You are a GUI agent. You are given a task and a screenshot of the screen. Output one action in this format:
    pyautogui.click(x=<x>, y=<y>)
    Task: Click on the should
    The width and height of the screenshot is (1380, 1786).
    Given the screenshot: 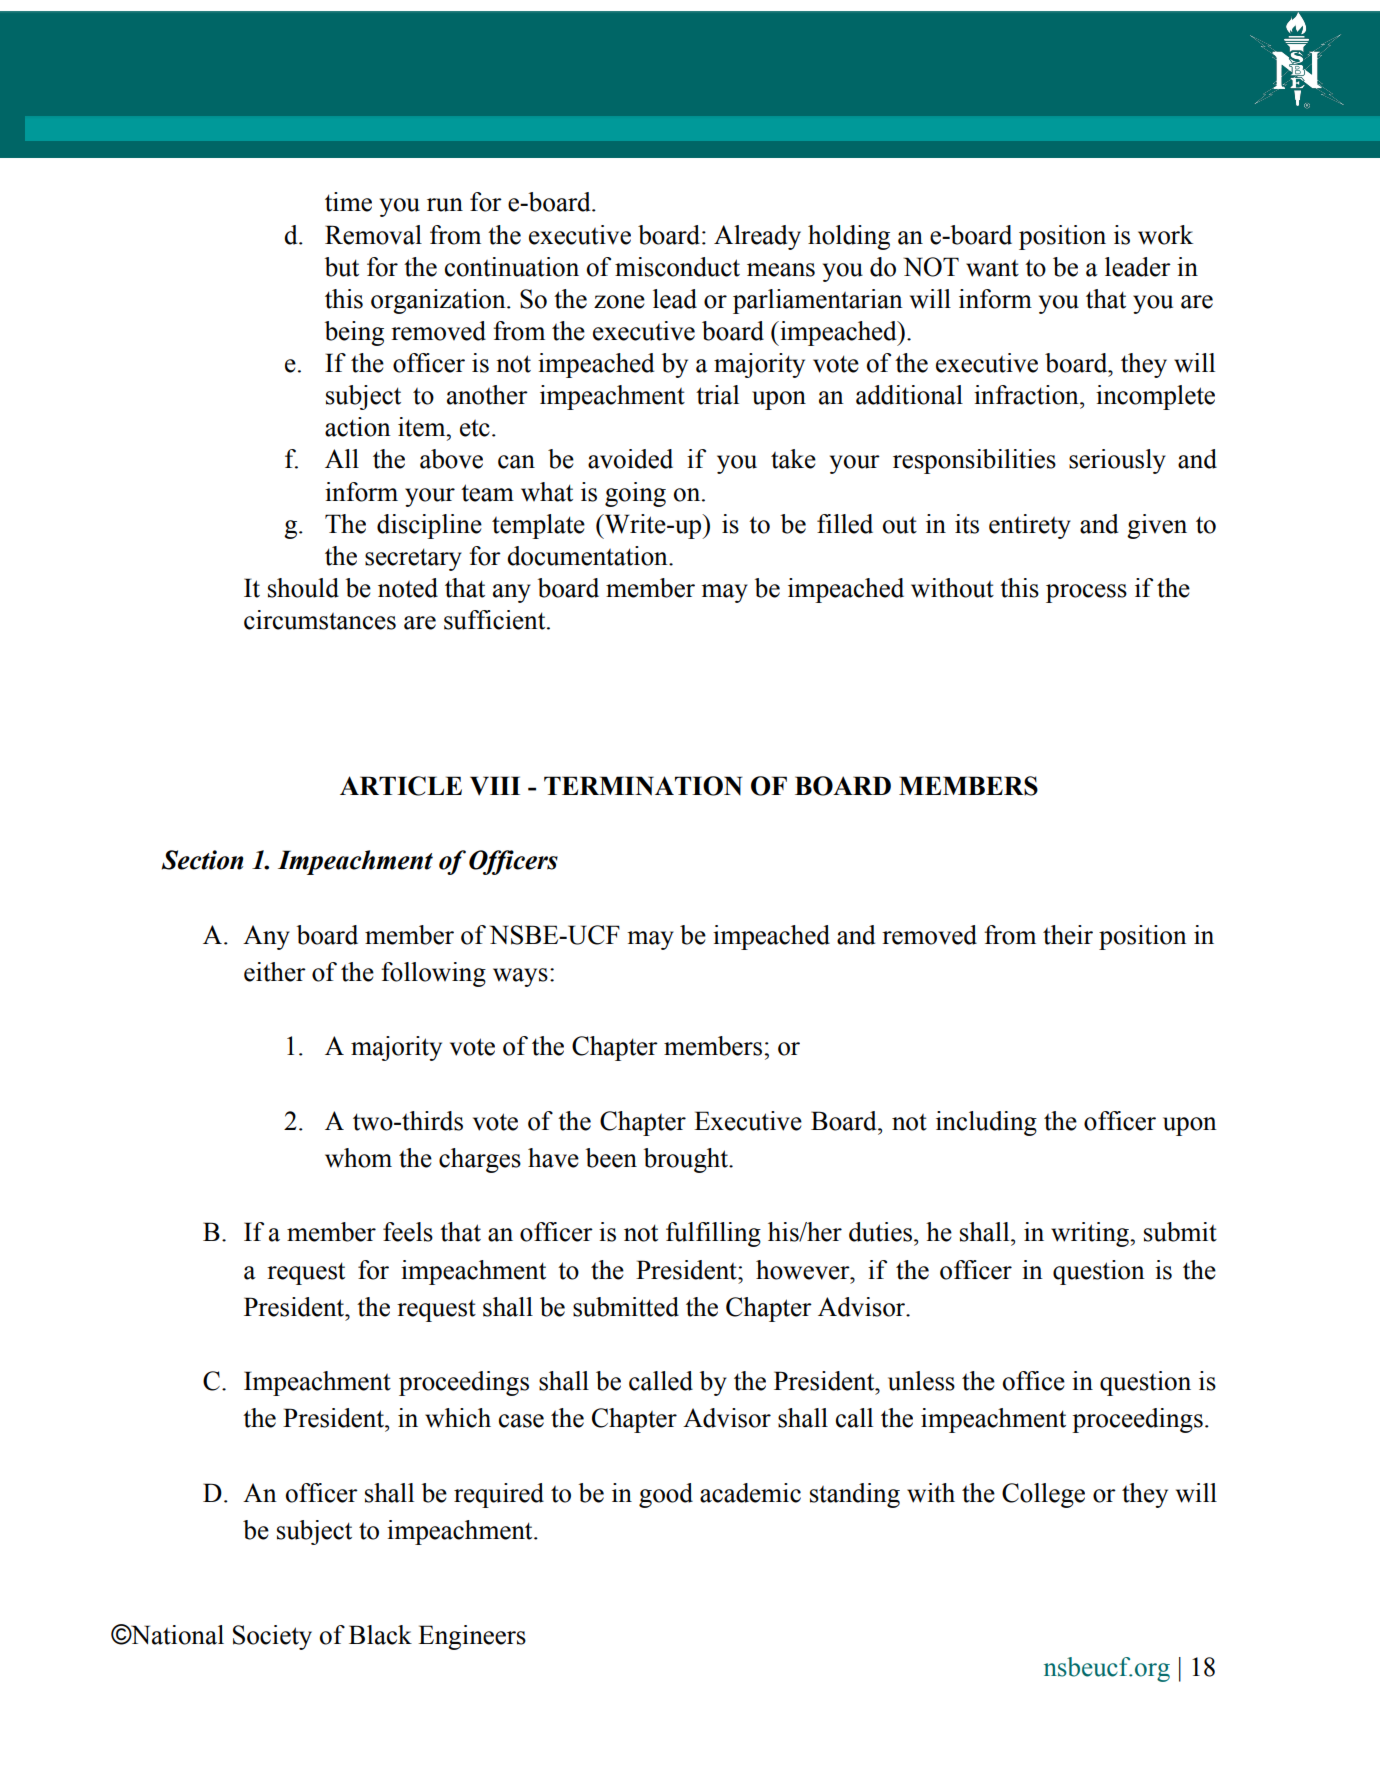 What is the action you would take?
    pyautogui.click(x=303, y=588)
